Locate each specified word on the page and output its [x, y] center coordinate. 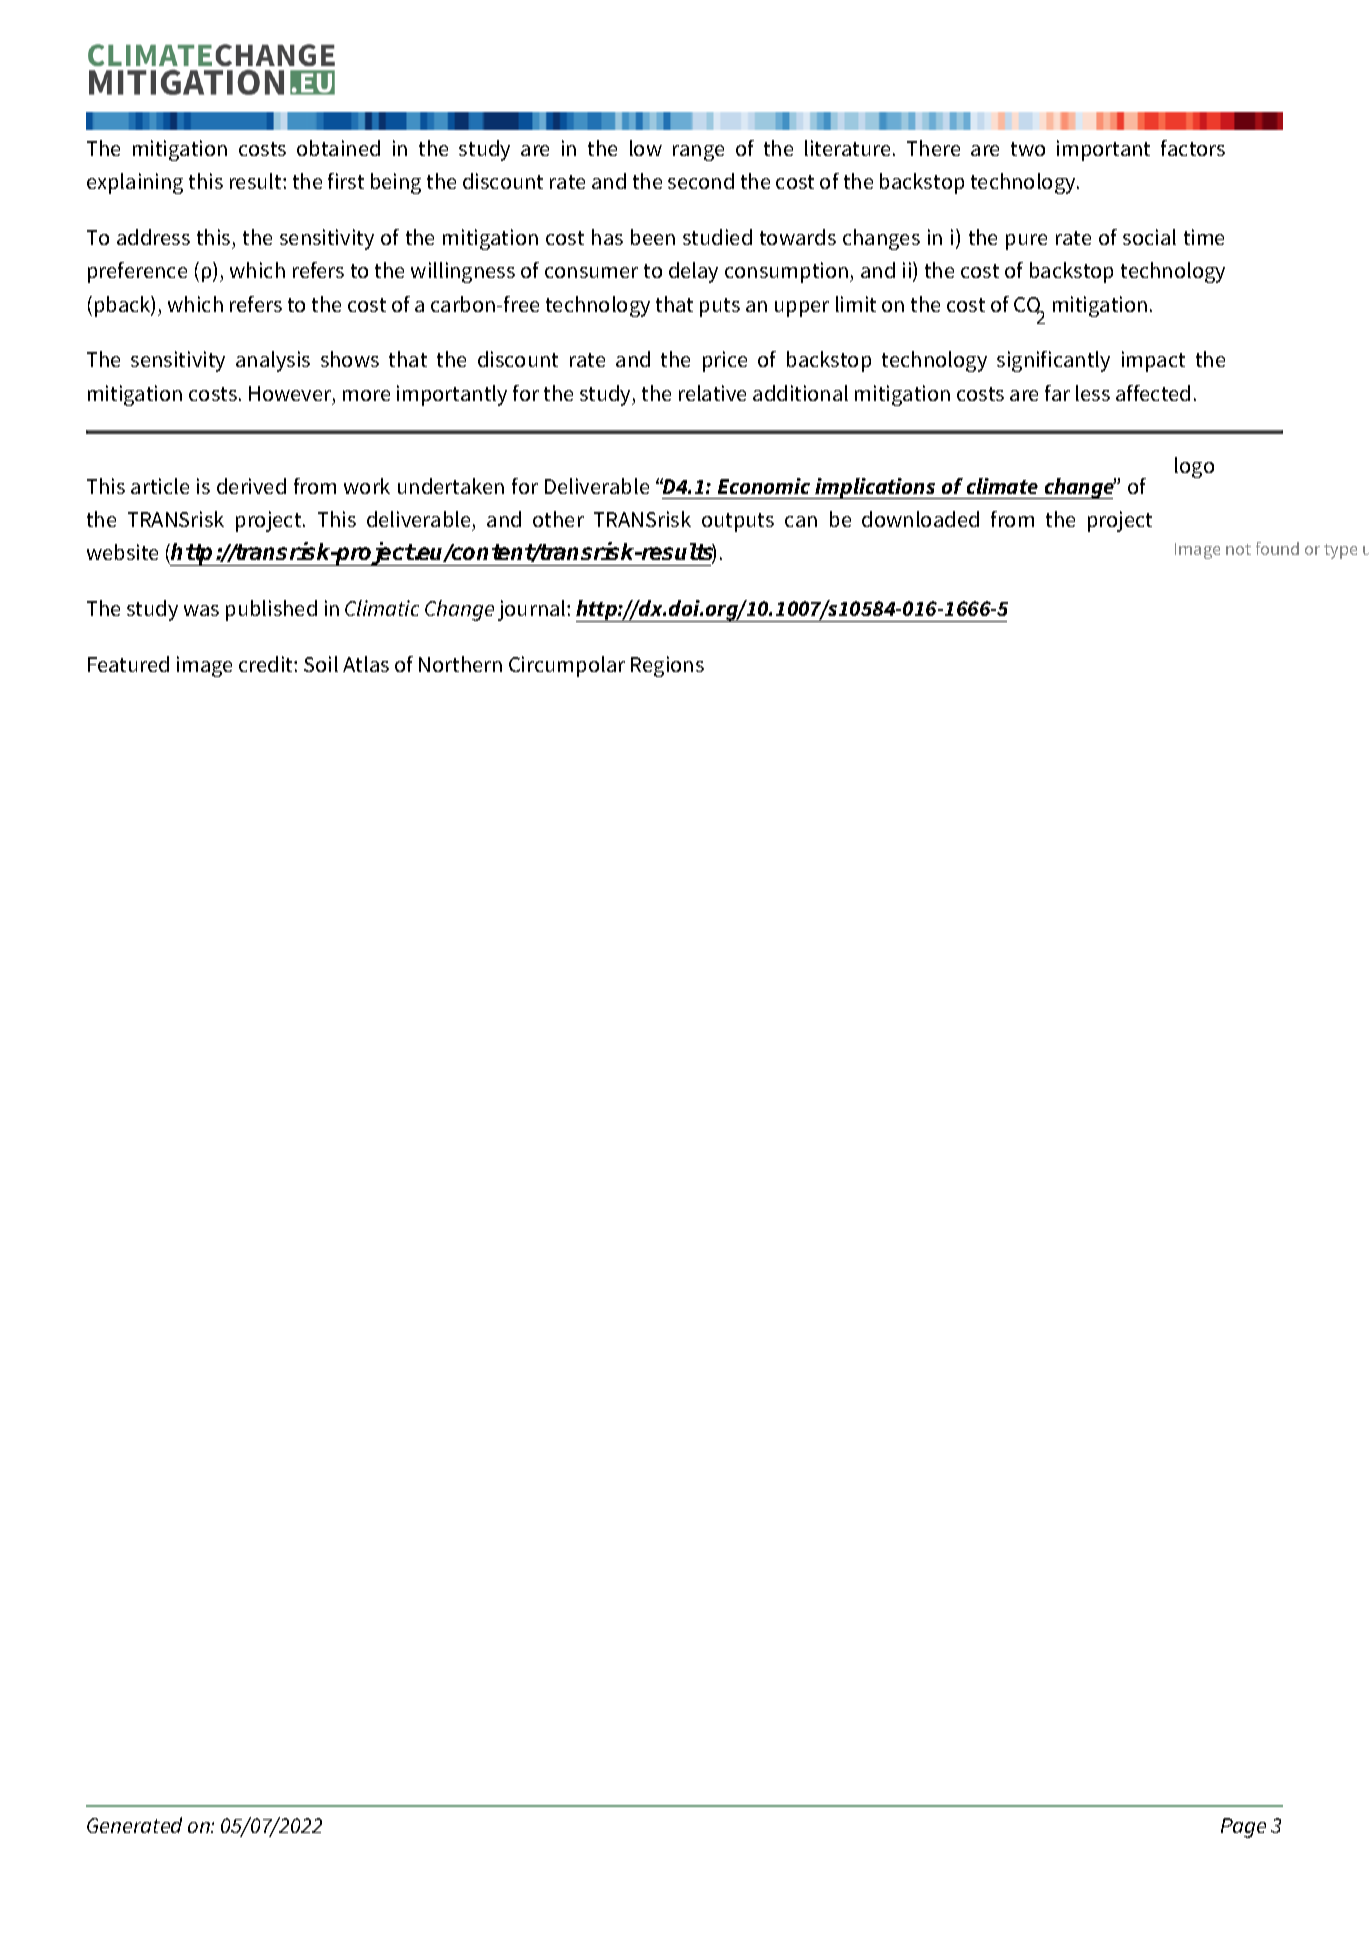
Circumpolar [567, 666]
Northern [460, 664]
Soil [321, 664]
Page [1243, 1828]
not [1238, 549]
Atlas [366, 664]
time [1204, 237]
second [701, 181]
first [346, 181]
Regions [667, 666]
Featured [128, 664]
